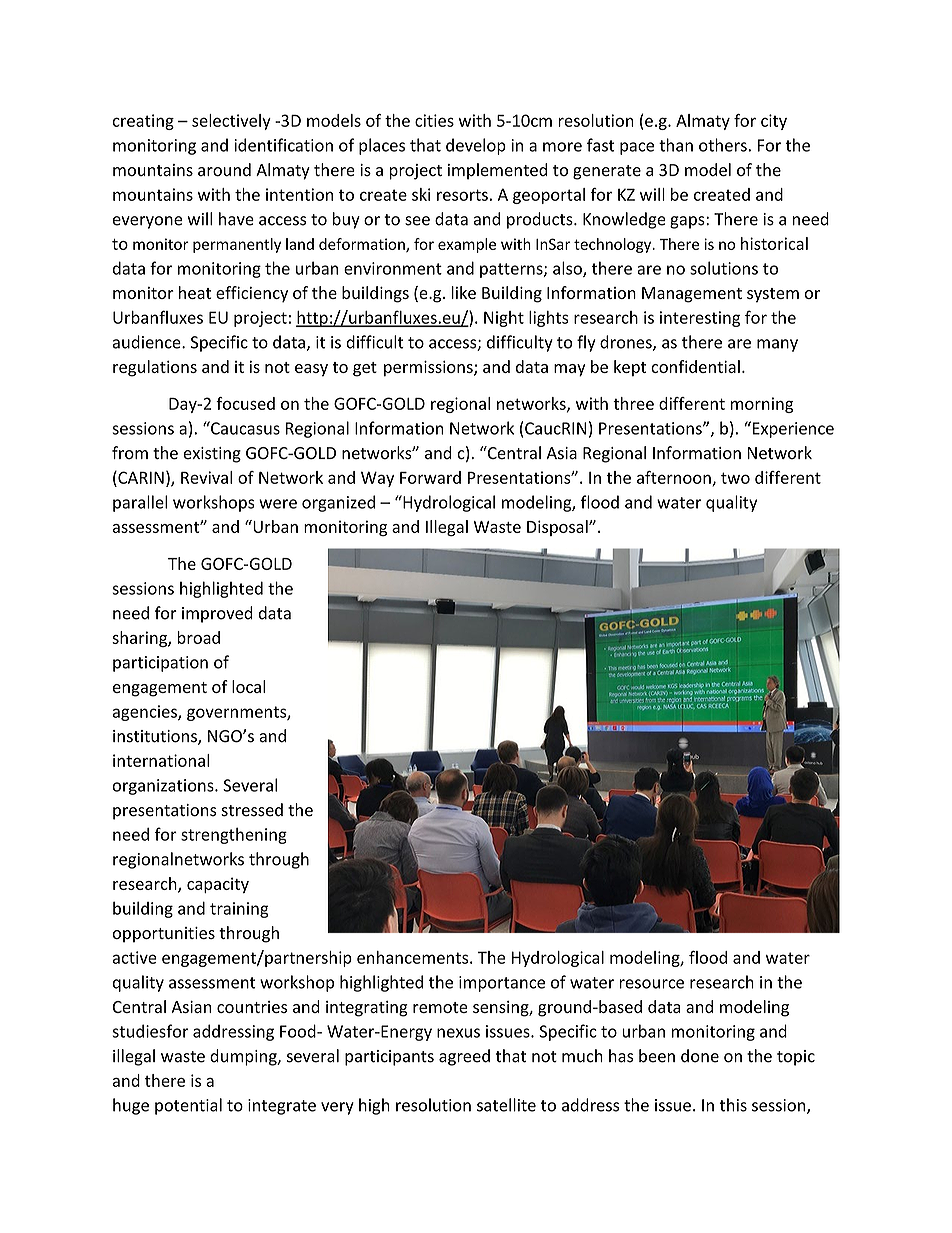 The image size is (952, 1233). I want to click on afternoon, so click(675, 478).
